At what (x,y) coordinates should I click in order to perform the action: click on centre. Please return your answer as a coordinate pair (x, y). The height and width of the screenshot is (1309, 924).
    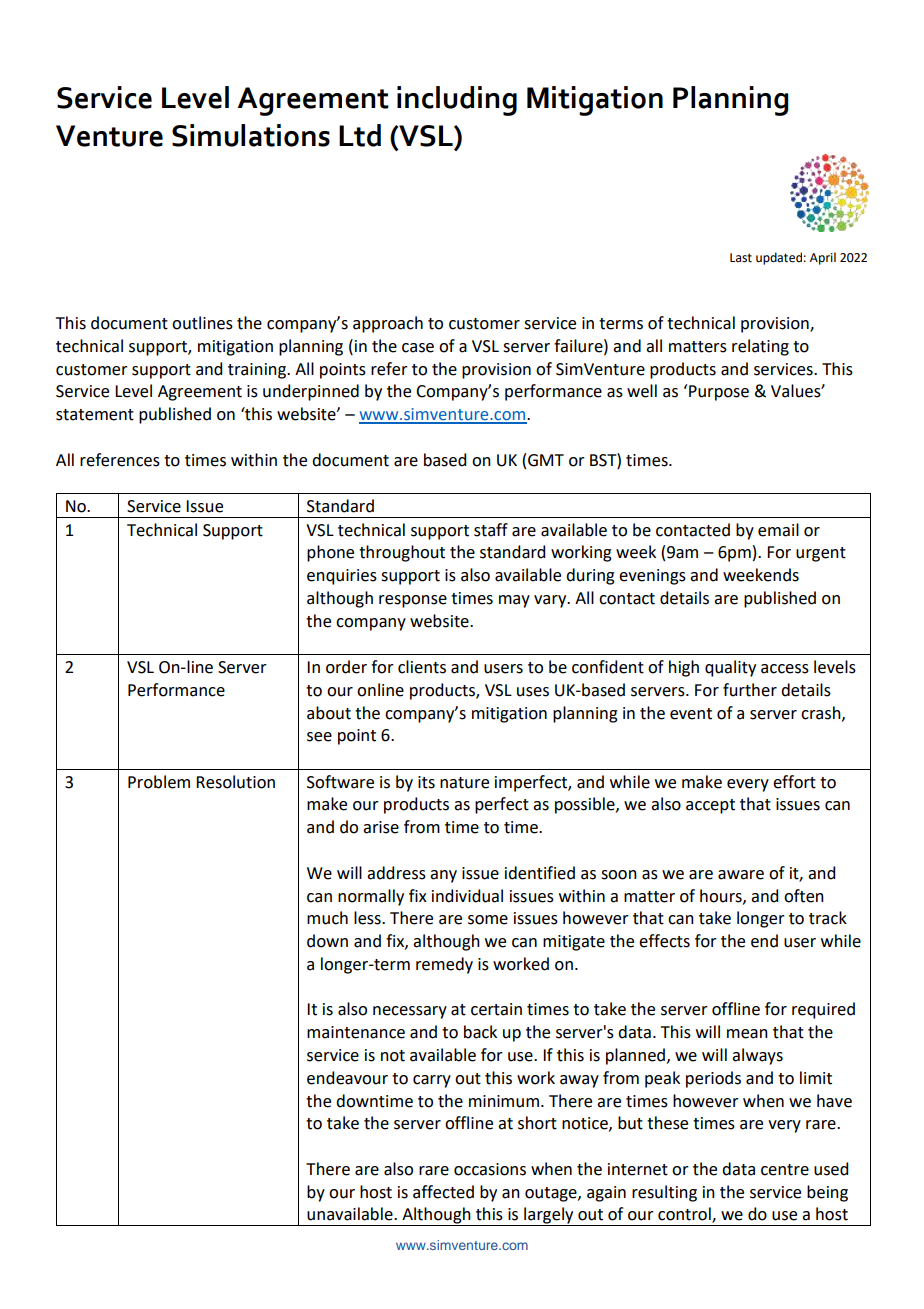
    Looking at the image, I should click on (785, 1170).
